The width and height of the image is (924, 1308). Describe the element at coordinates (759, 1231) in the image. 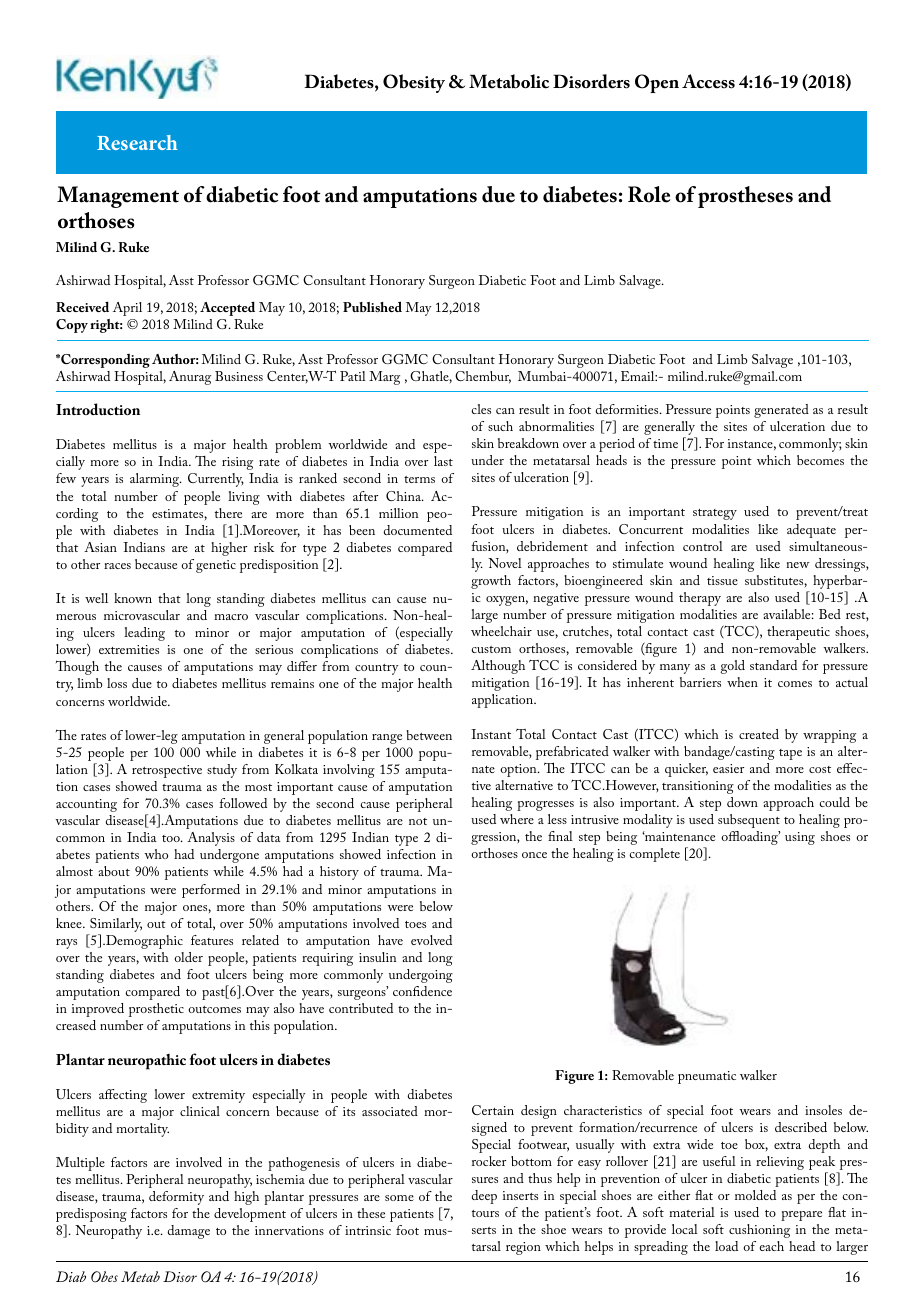

I see `cushioning` at that location.
